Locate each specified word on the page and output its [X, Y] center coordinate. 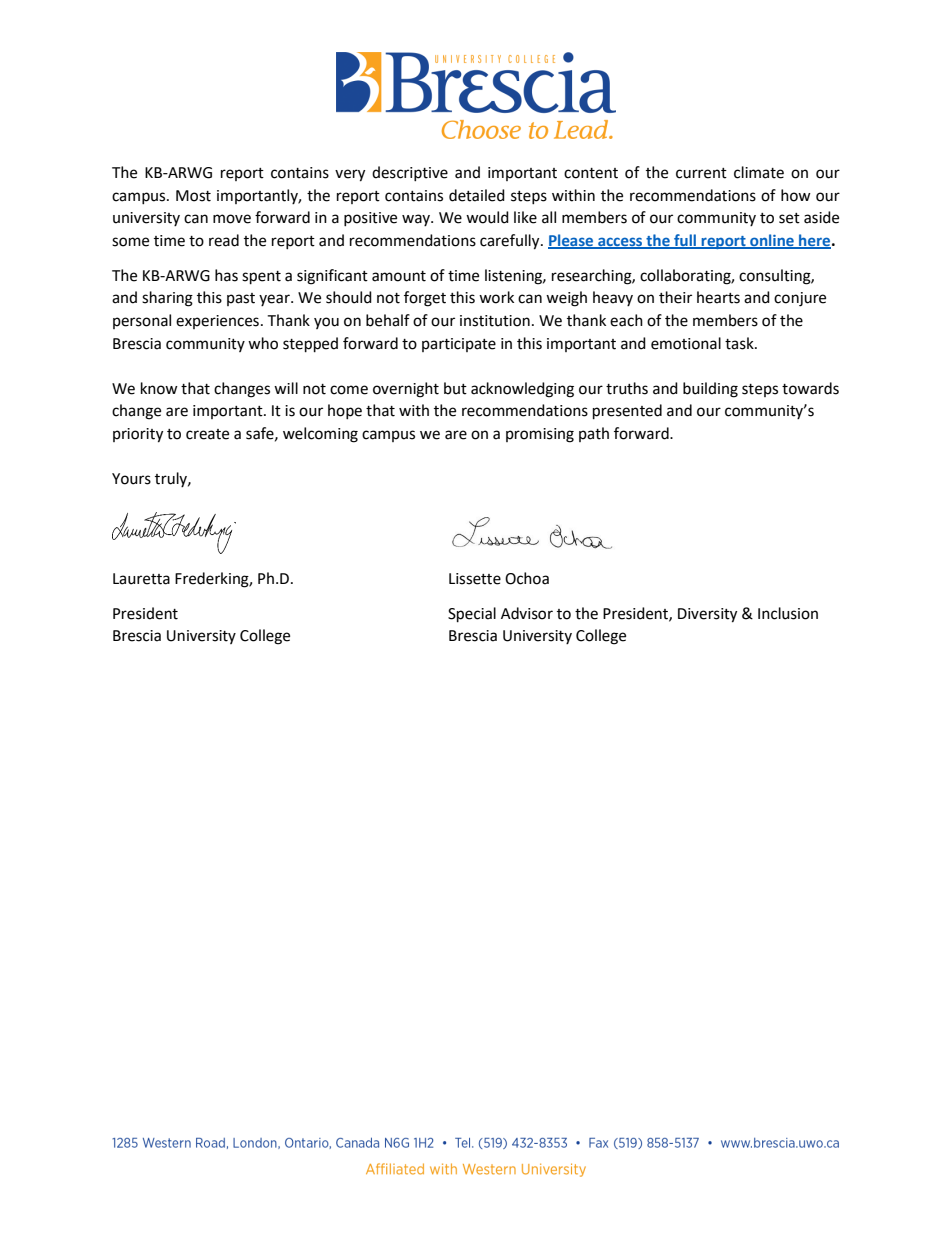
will [286, 388]
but [455, 388]
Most [193, 196]
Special [472, 615]
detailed [477, 195]
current [701, 173]
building [710, 390]
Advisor [527, 613]
